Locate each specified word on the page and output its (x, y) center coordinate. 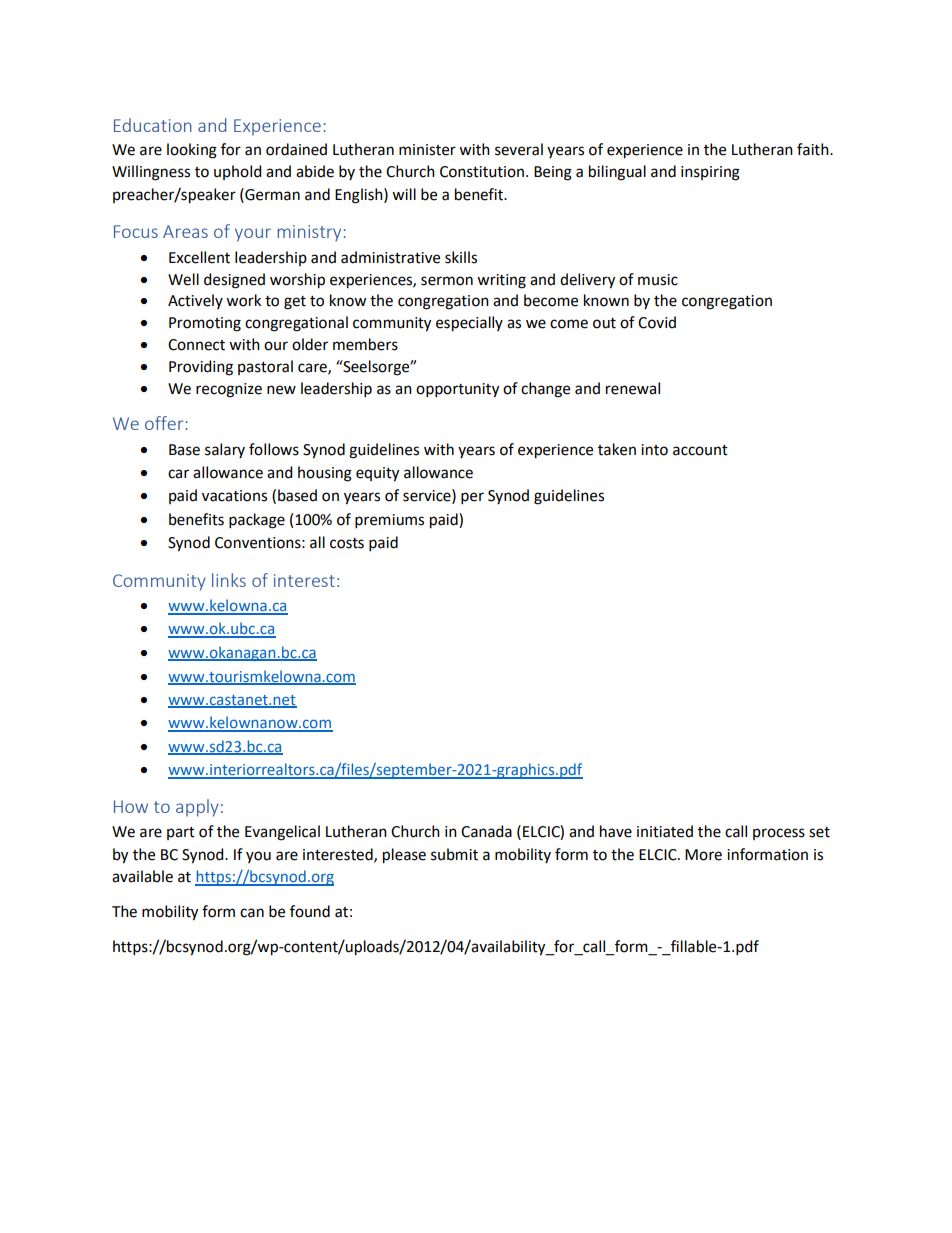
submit (454, 854)
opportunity (457, 390)
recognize (229, 390)
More (703, 855)
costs (347, 543)
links (229, 580)
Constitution (482, 172)
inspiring (710, 173)
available (142, 876)
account (700, 450)
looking (192, 151)
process (779, 834)
